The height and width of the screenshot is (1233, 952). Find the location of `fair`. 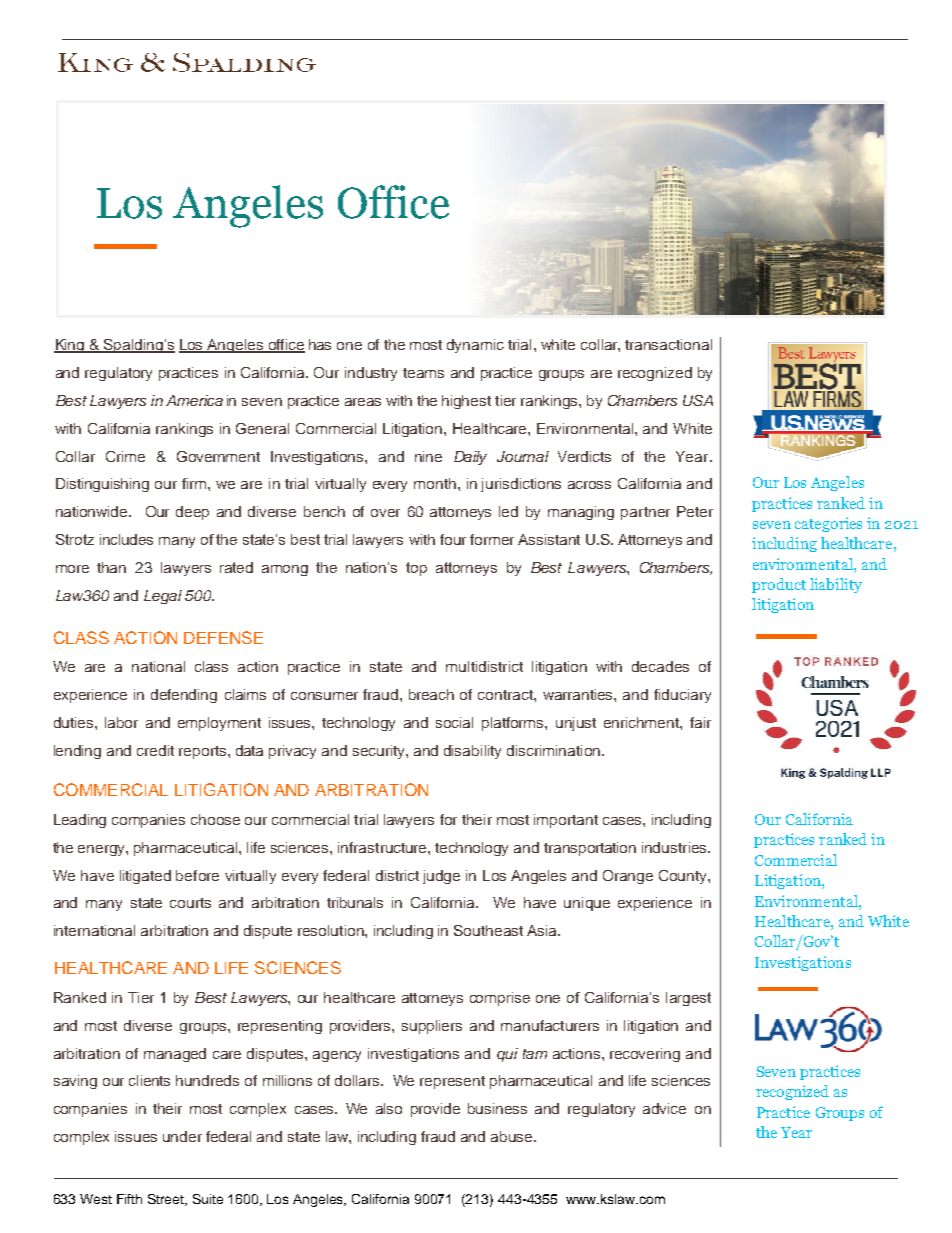

fair is located at coordinates (700, 722).
